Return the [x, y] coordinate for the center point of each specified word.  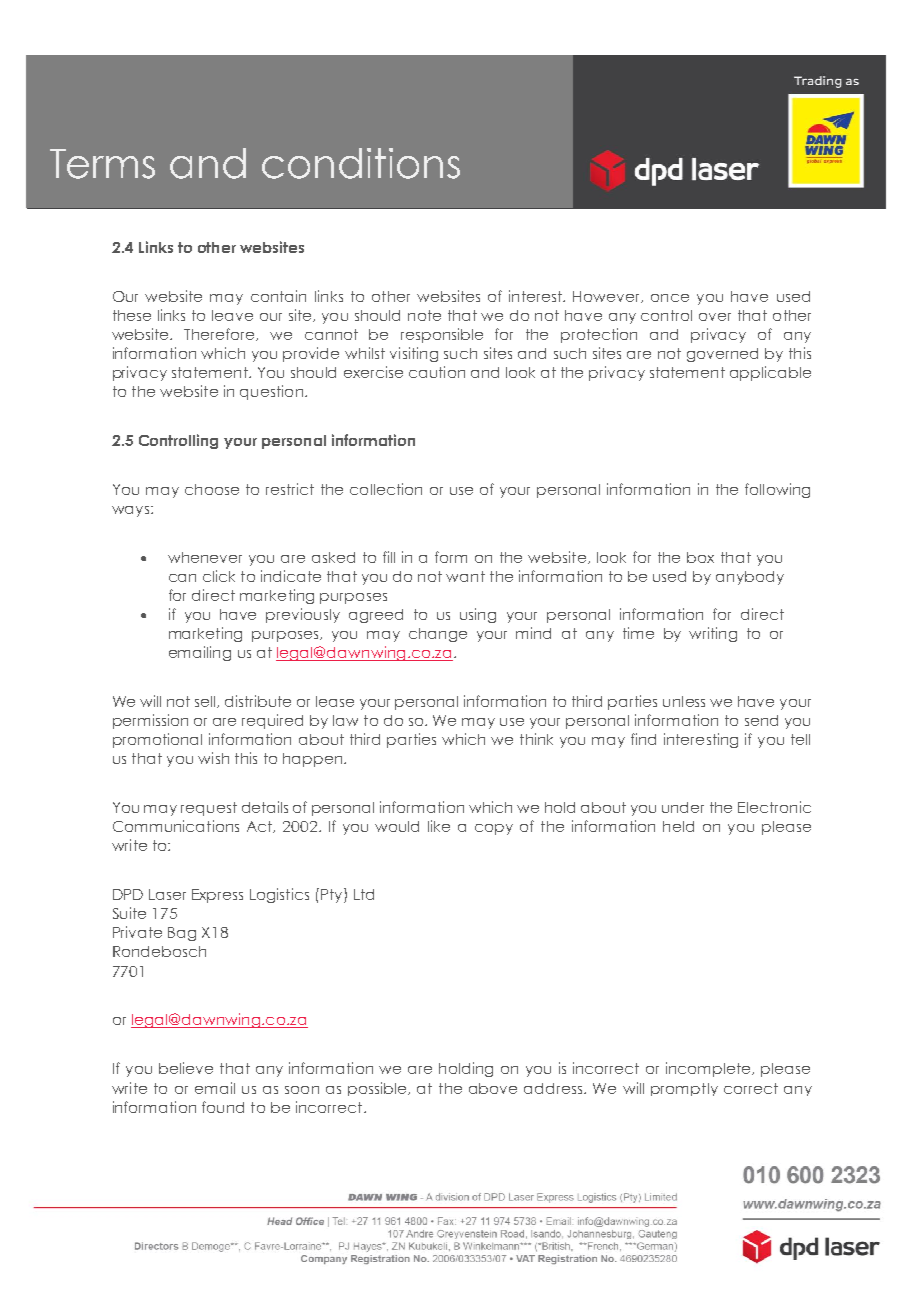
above [493, 1088]
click [219, 576]
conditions [361, 163]
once [670, 298]
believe [186, 1068]
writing [713, 634]
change [438, 635]
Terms [102, 164]
